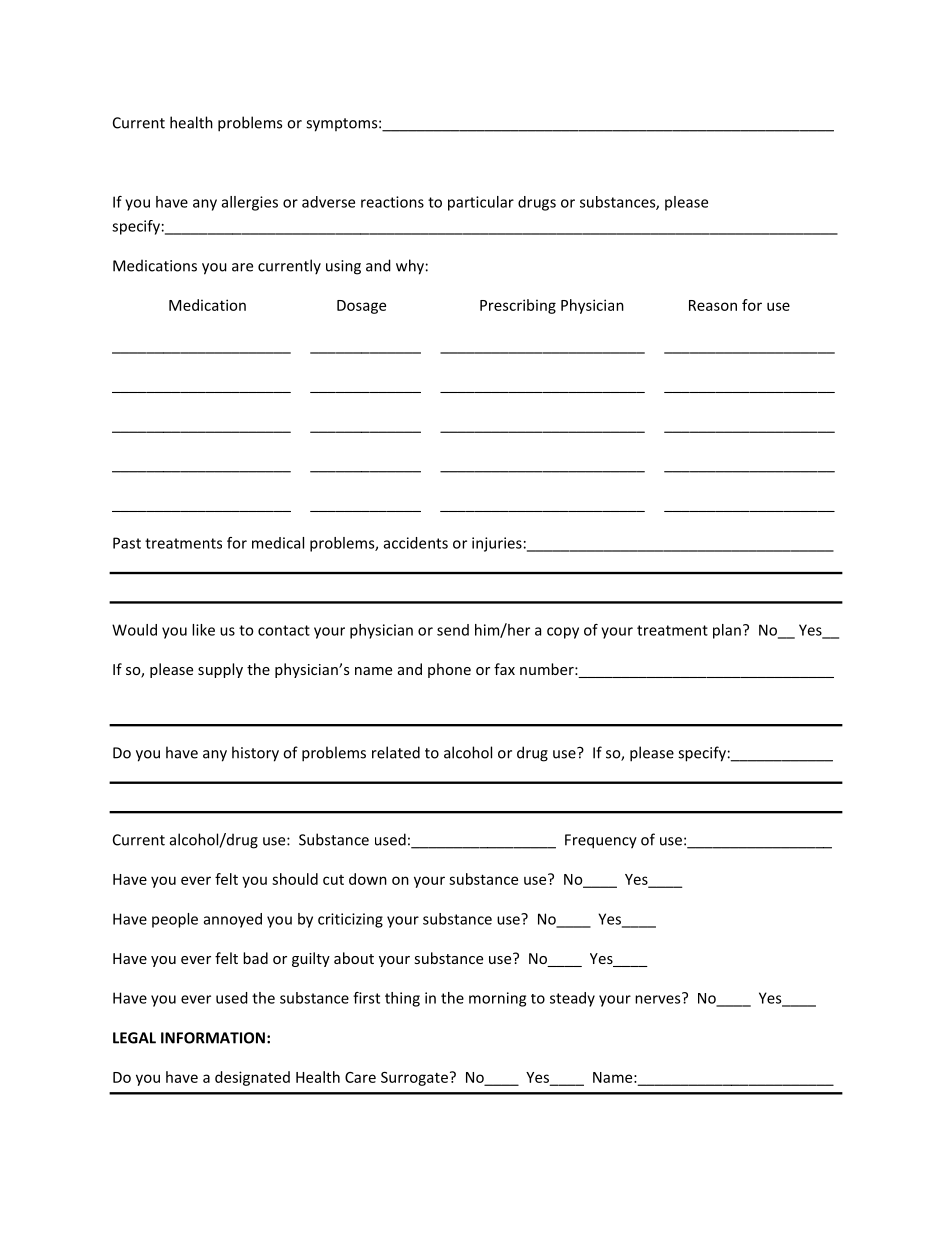  I want to click on down, so click(368, 879).
